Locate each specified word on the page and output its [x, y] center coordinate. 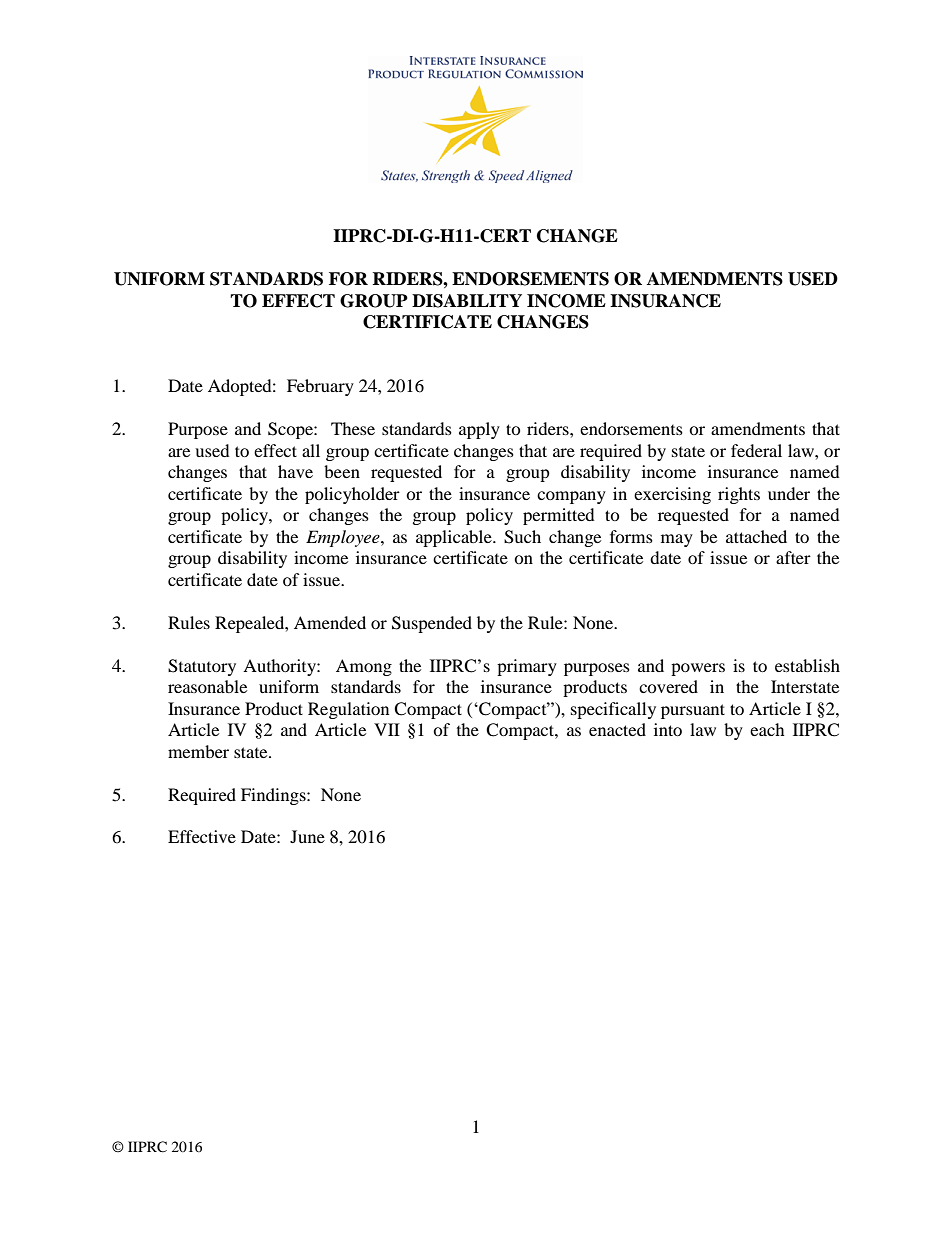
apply [479, 430]
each [767, 729]
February [320, 387]
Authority [280, 667]
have [295, 471]
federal [756, 450]
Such [522, 537]
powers [698, 669]
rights [739, 495]
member [198, 751]
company [571, 497]
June [307, 836]
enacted [617, 729]
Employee [344, 538]
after [793, 557]
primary [527, 667]
